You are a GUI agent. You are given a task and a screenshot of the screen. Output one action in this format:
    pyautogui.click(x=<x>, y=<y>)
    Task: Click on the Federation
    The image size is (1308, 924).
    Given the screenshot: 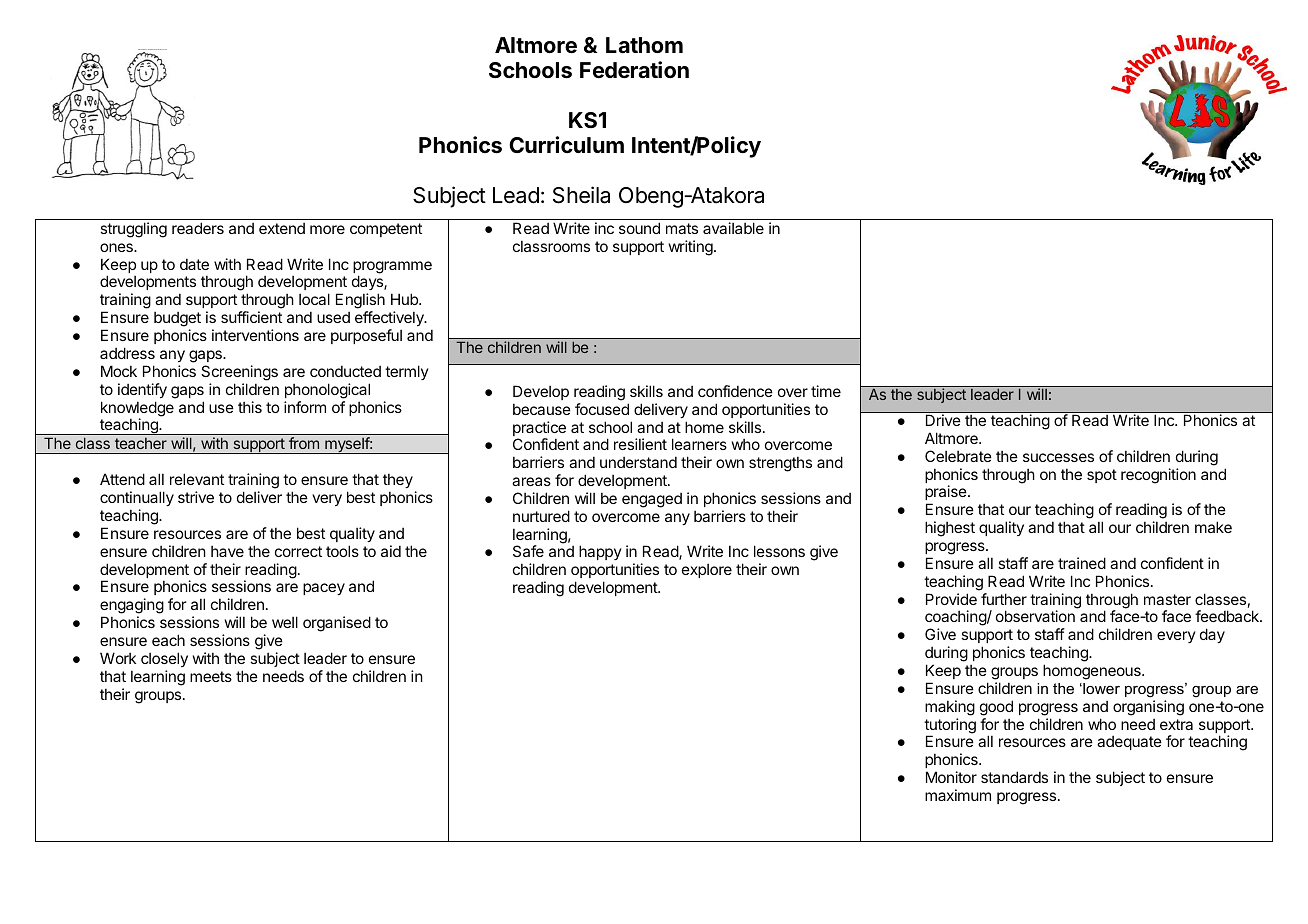 What is the action you would take?
    pyautogui.click(x=634, y=70)
